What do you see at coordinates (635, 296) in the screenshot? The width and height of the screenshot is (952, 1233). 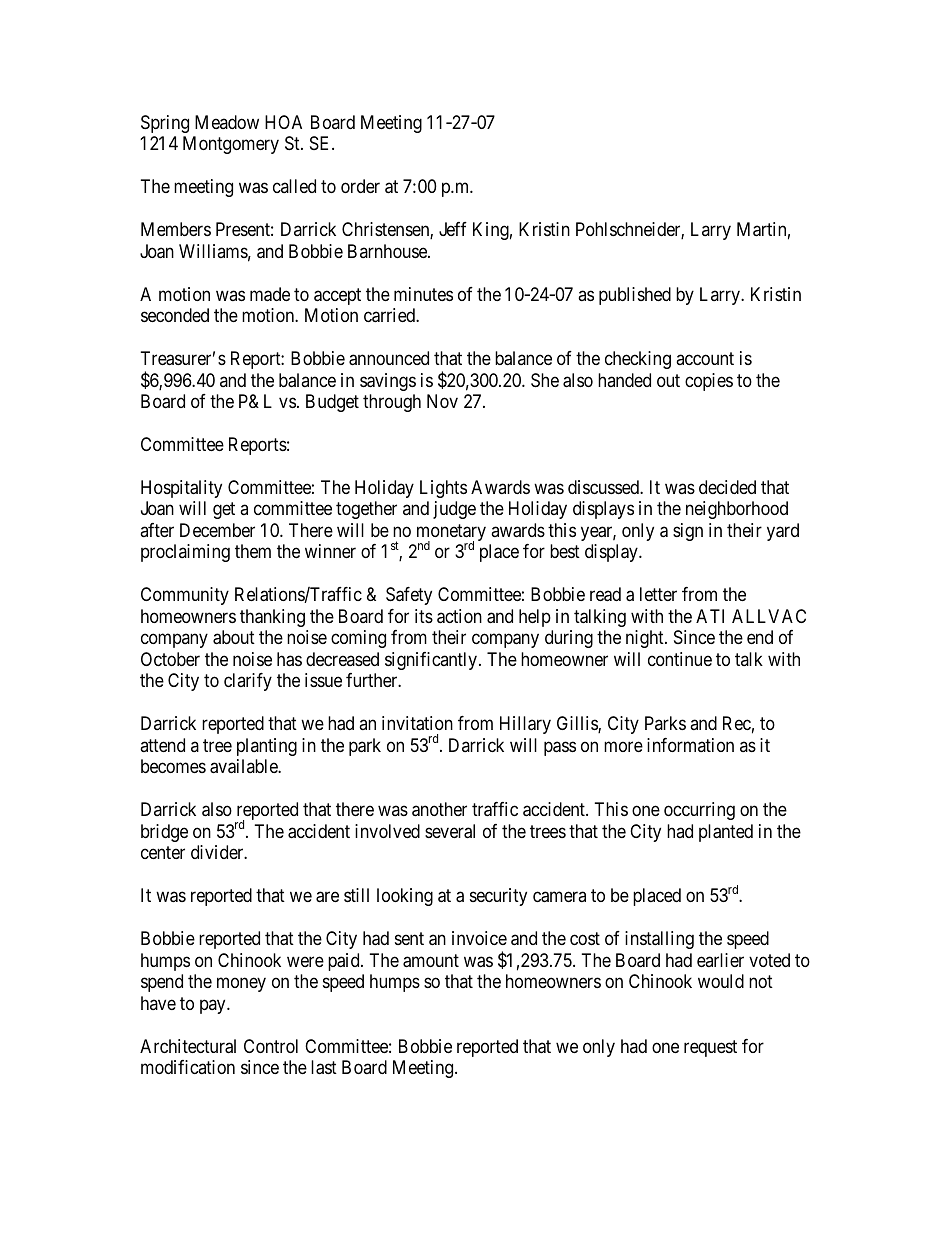 I see `published` at bounding box center [635, 296].
